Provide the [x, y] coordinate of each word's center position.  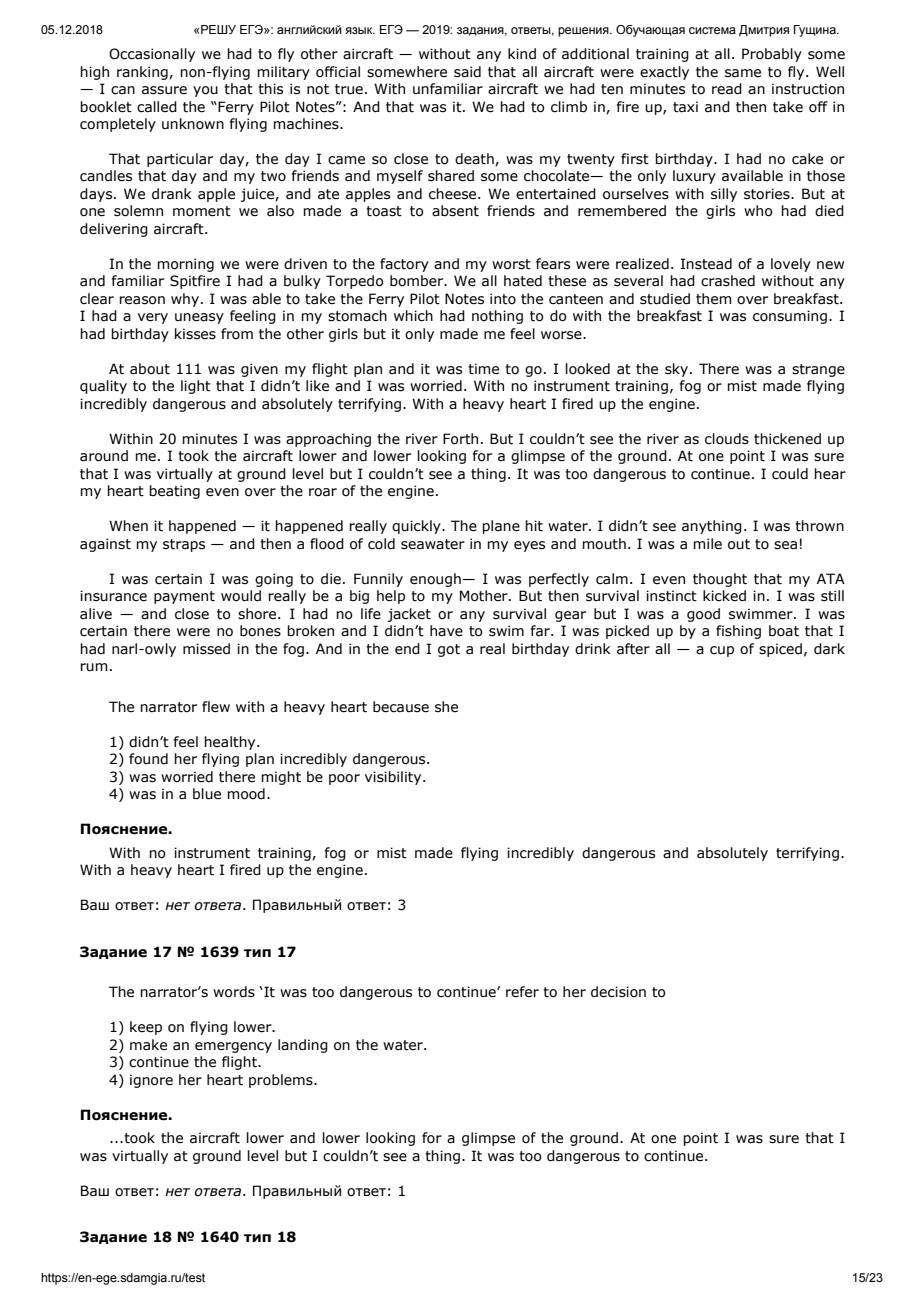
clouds [727, 439]
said [467, 72]
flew [216, 707]
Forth [460, 439]
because [401, 707]
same [743, 73]
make [148, 1045]
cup [722, 651]
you [205, 91]
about [150, 369]
